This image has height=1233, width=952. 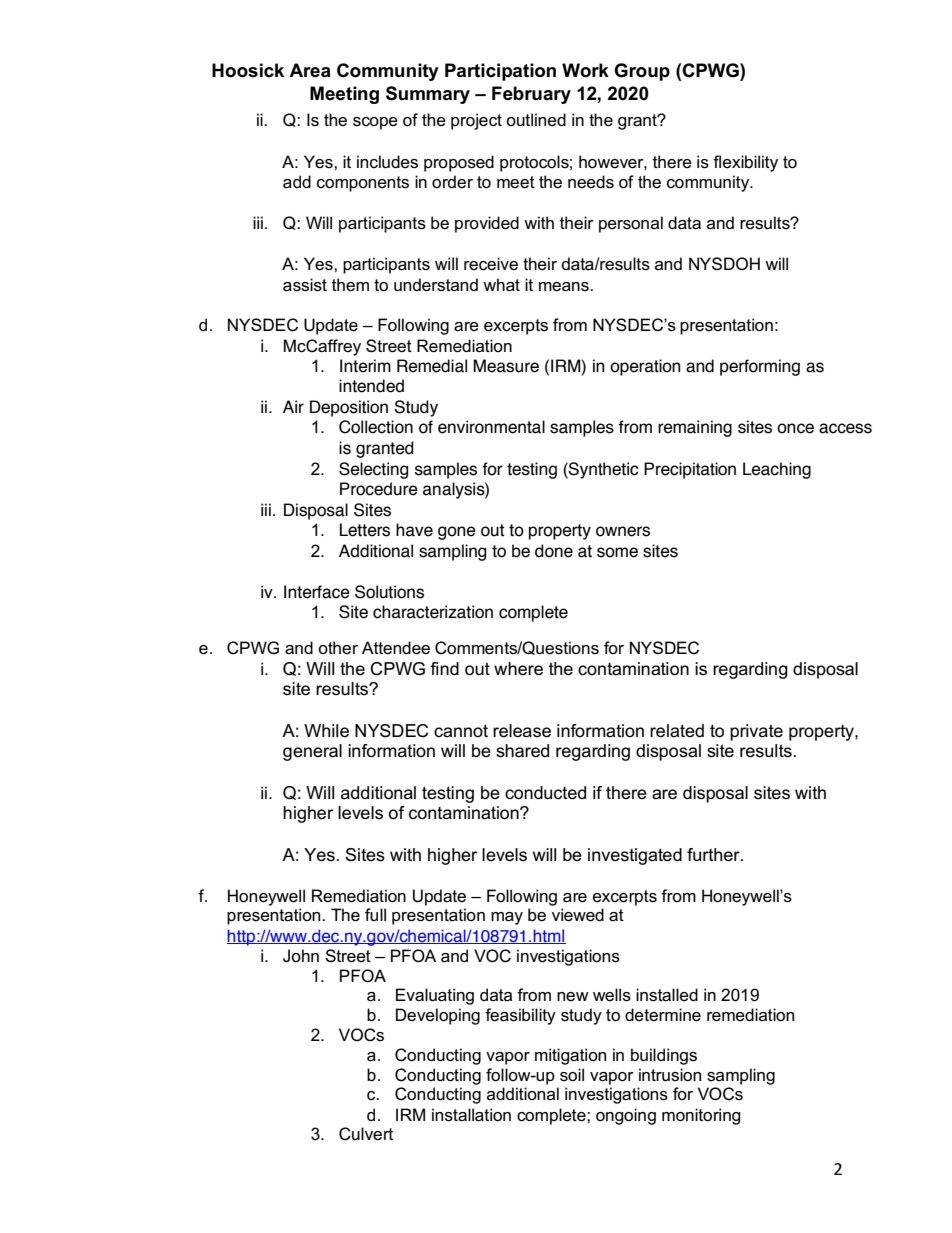 I want to click on done, so click(x=554, y=551).
